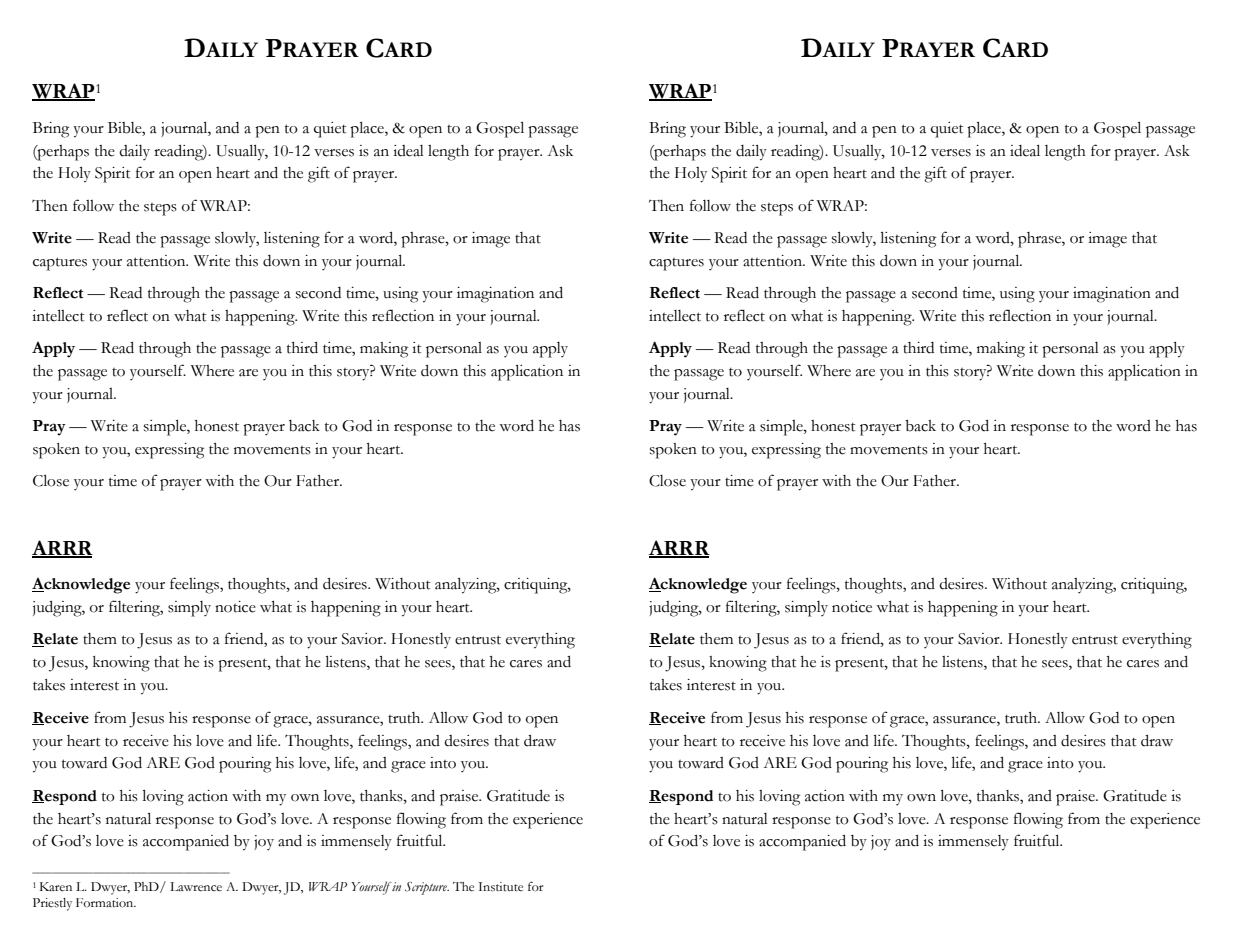 This screenshot has height=952, width=1233. Describe the element at coordinates (427, 888) in the screenshot. I see `Scripture` at that location.
